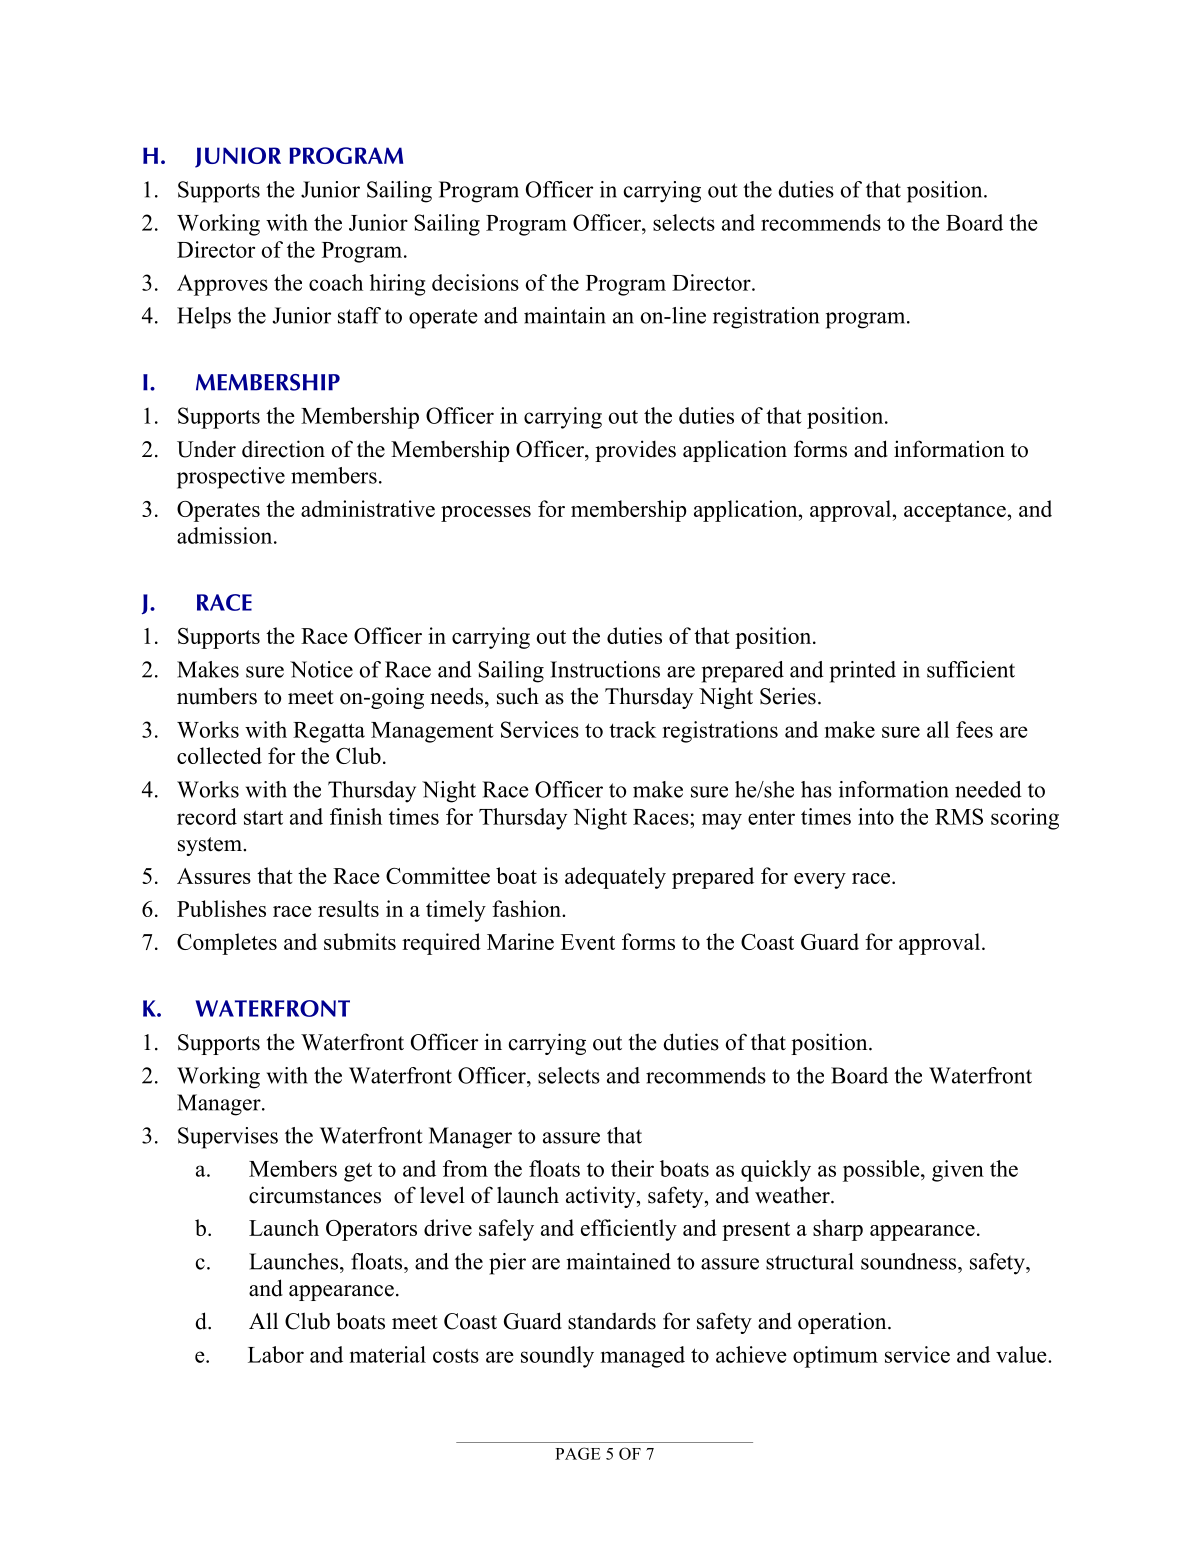 The height and width of the screenshot is (1553, 1200). I want to click on staff, so click(359, 315).
